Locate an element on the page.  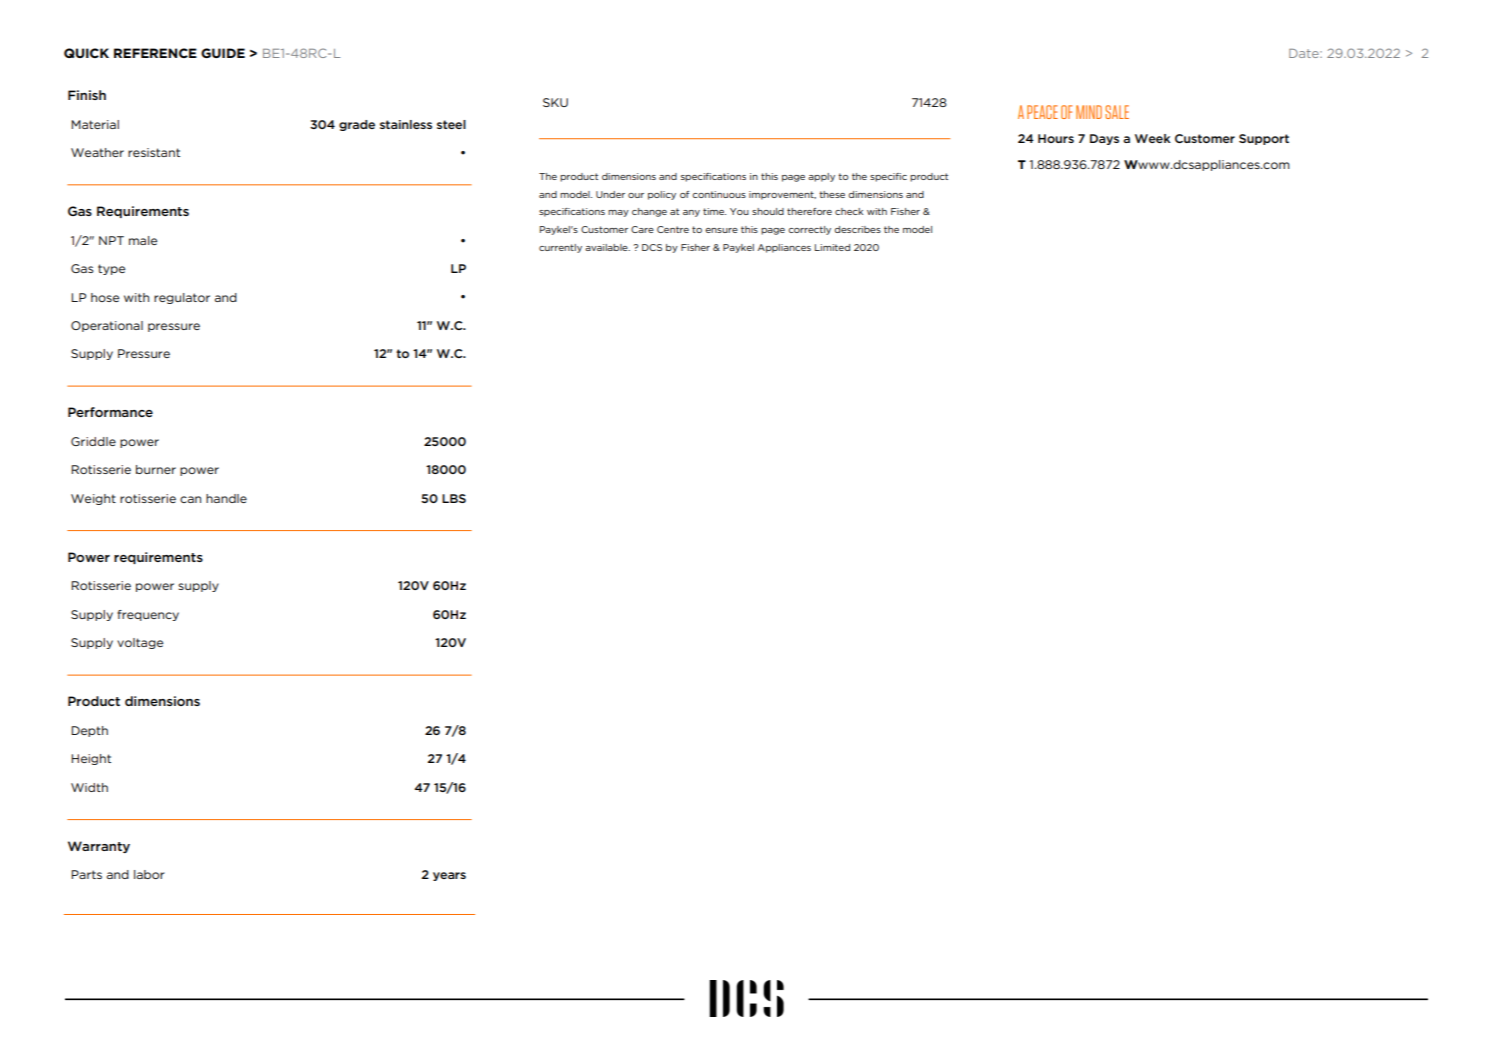
SKU is located at coordinates (555, 102).
